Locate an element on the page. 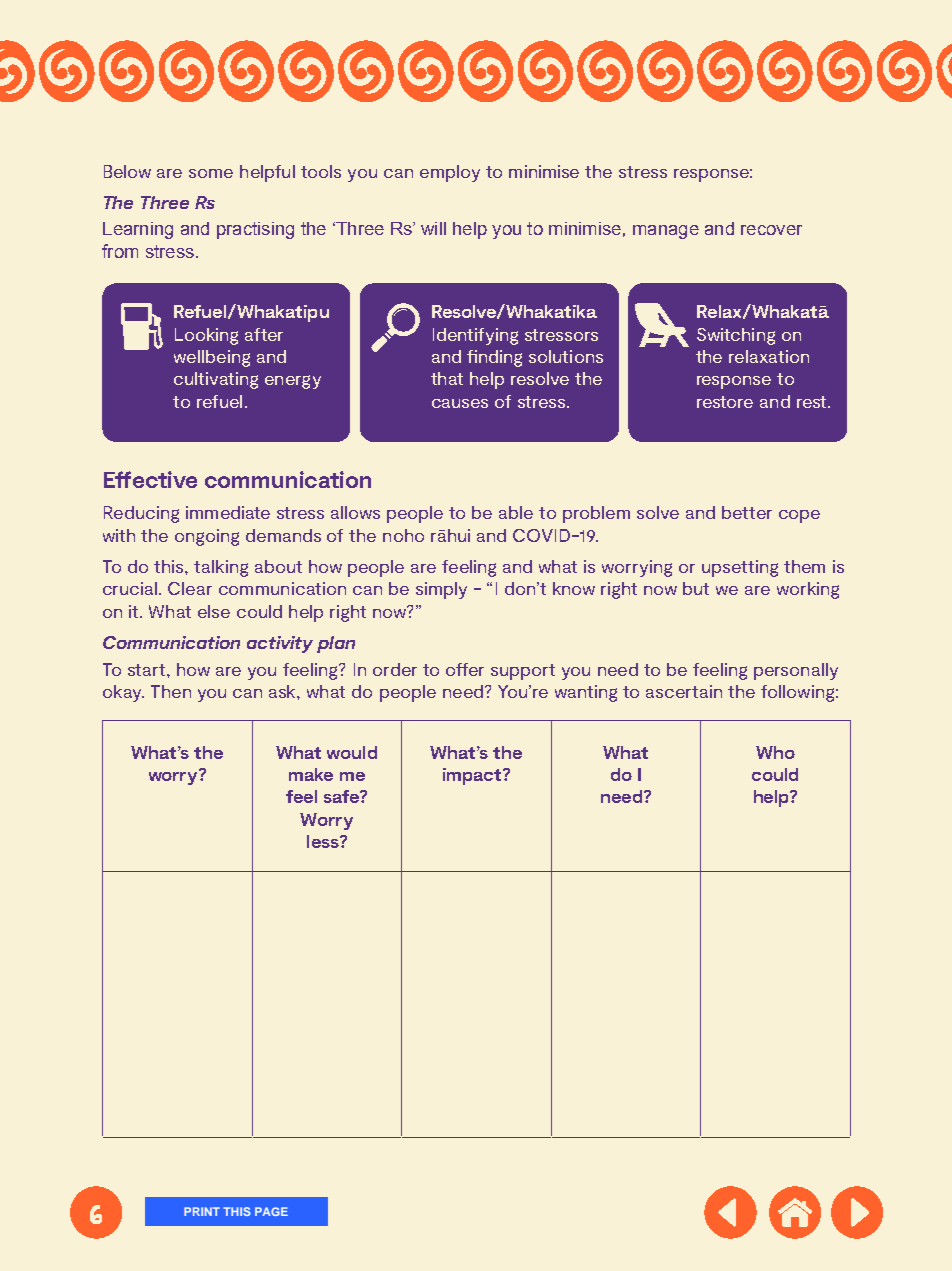 The height and width of the image is (1271, 952). employ is located at coordinates (450, 173).
